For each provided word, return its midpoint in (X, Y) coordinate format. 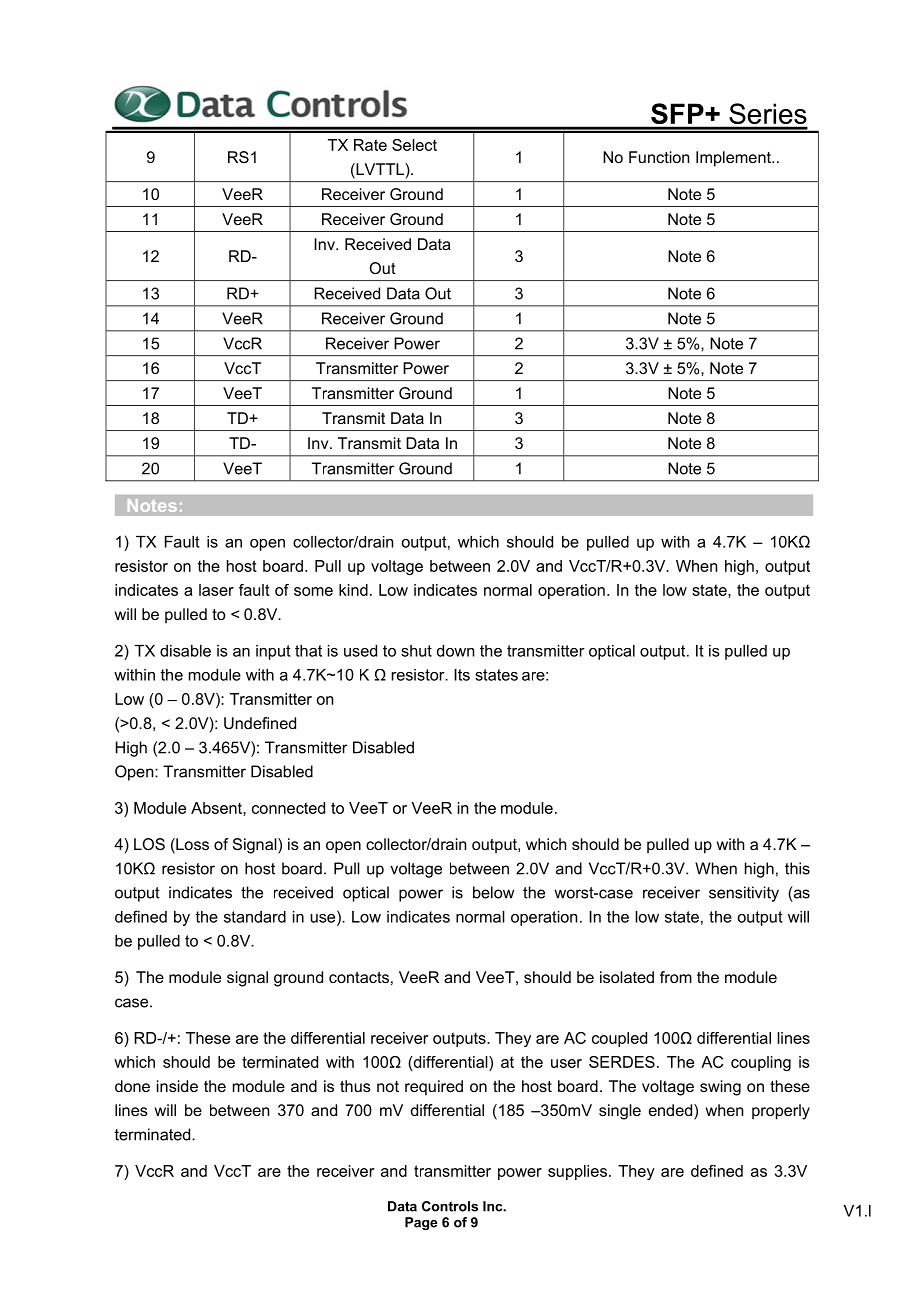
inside (177, 1086)
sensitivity (744, 894)
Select (414, 145)
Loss (191, 845)
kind (353, 590)
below (493, 892)
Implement (734, 159)
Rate (370, 145)
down (455, 651)
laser (216, 590)
